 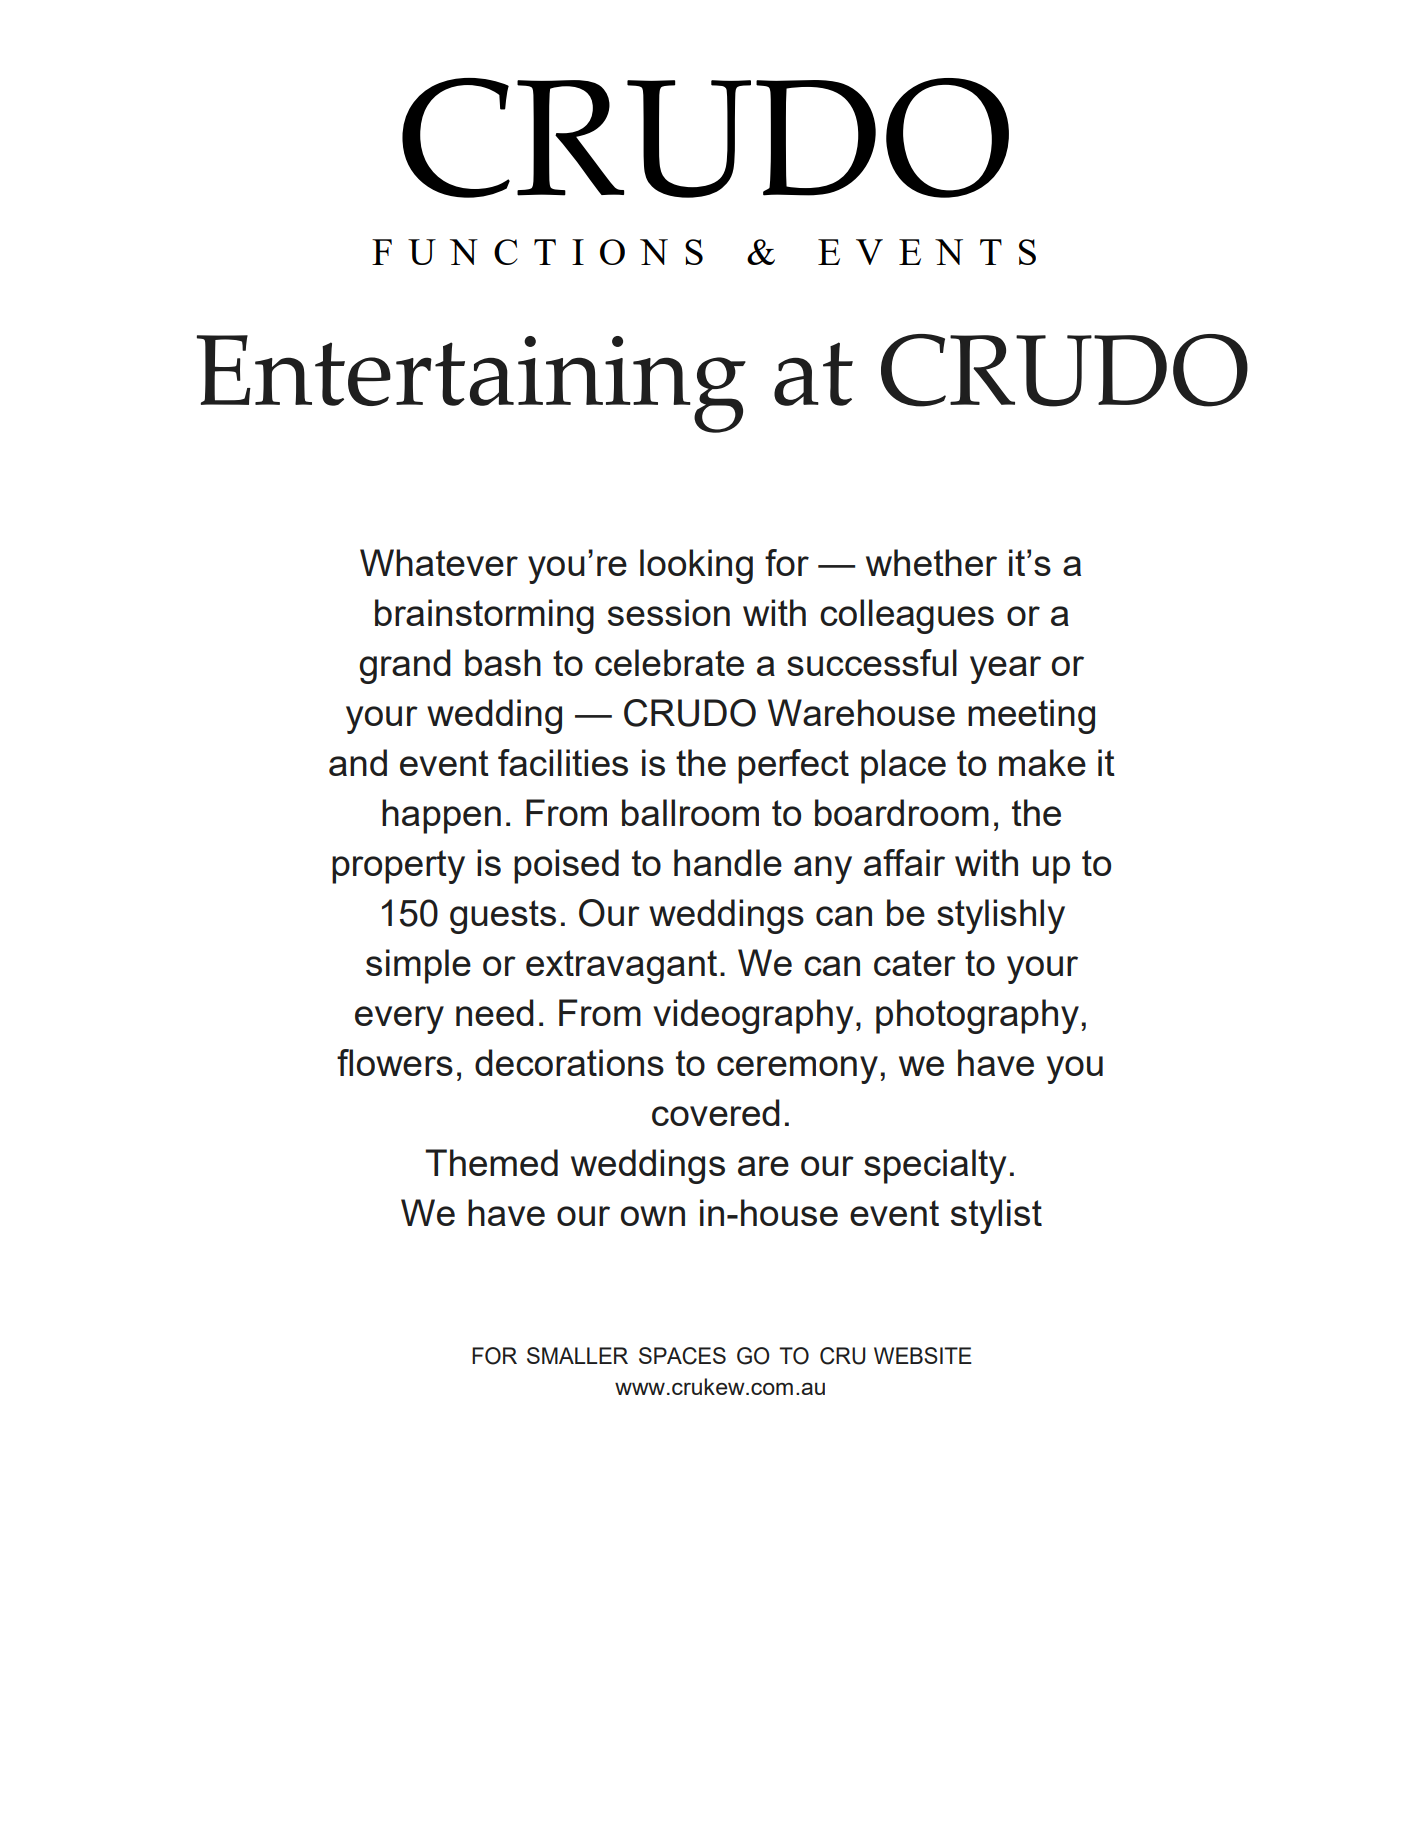 I want to click on covered, so click(x=716, y=1112).
